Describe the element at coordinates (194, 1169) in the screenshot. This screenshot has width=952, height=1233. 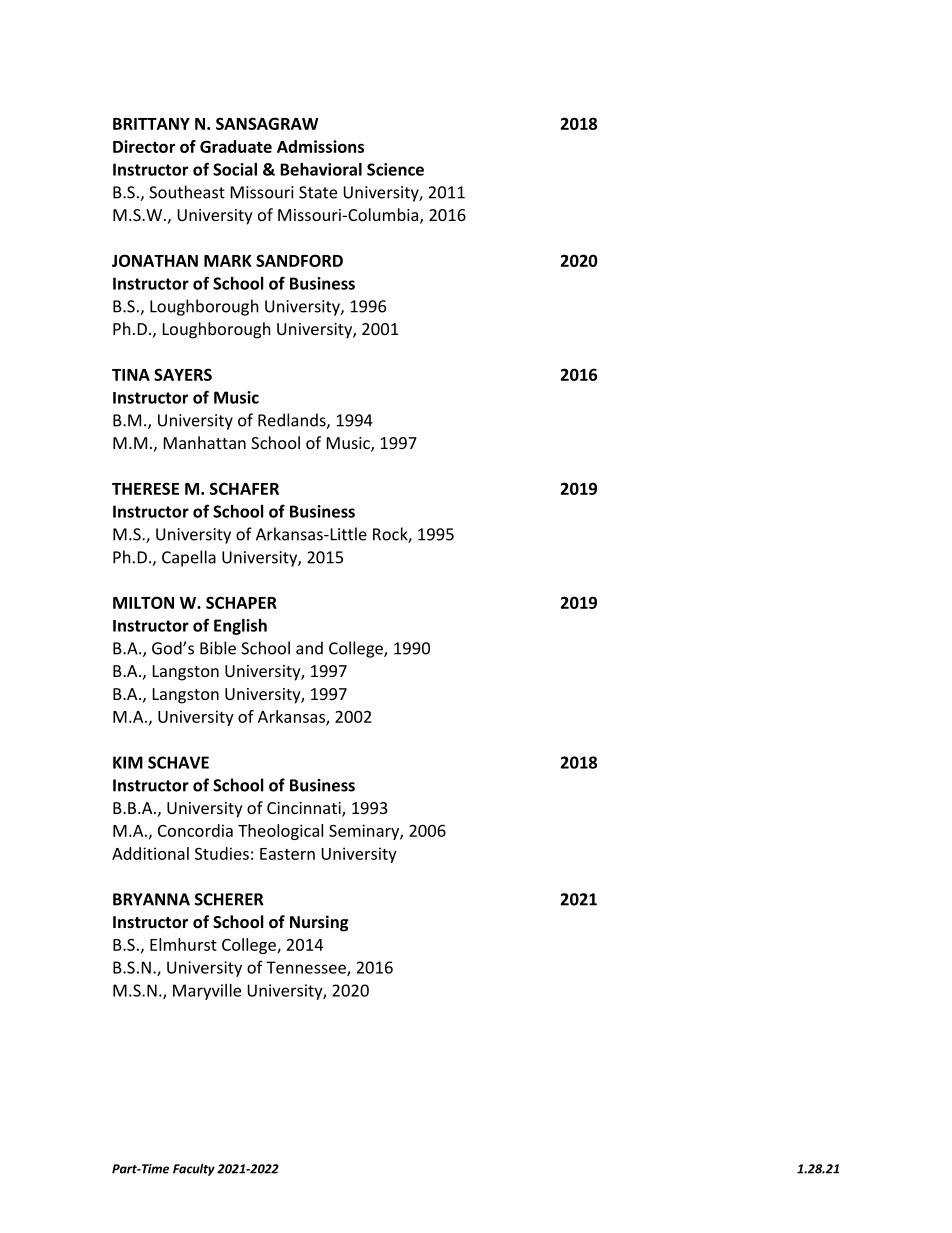
I see `Faculty` at that location.
